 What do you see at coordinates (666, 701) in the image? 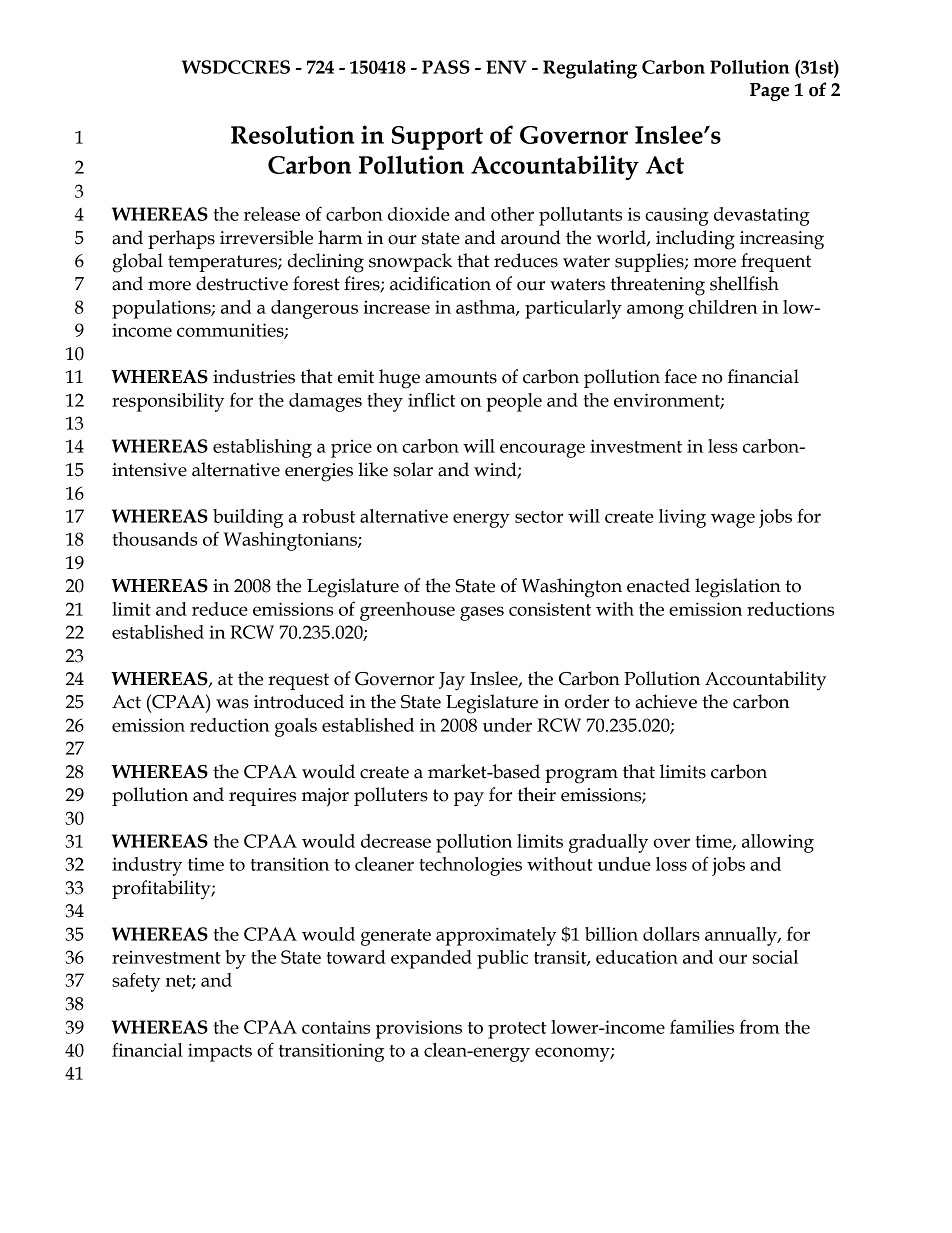
I see `achieve` at bounding box center [666, 701].
